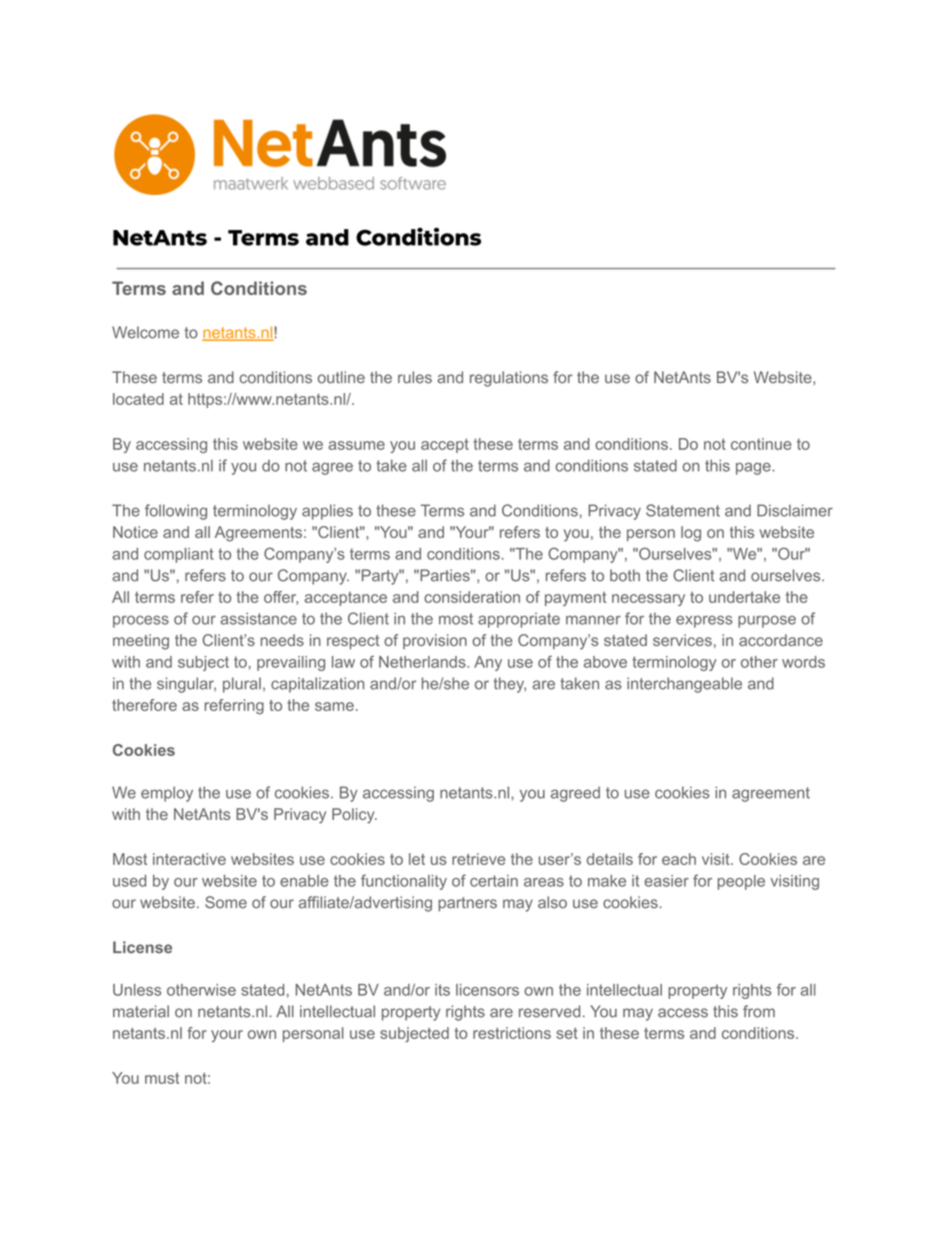  I want to click on restrictions, so click(512, 1033).
